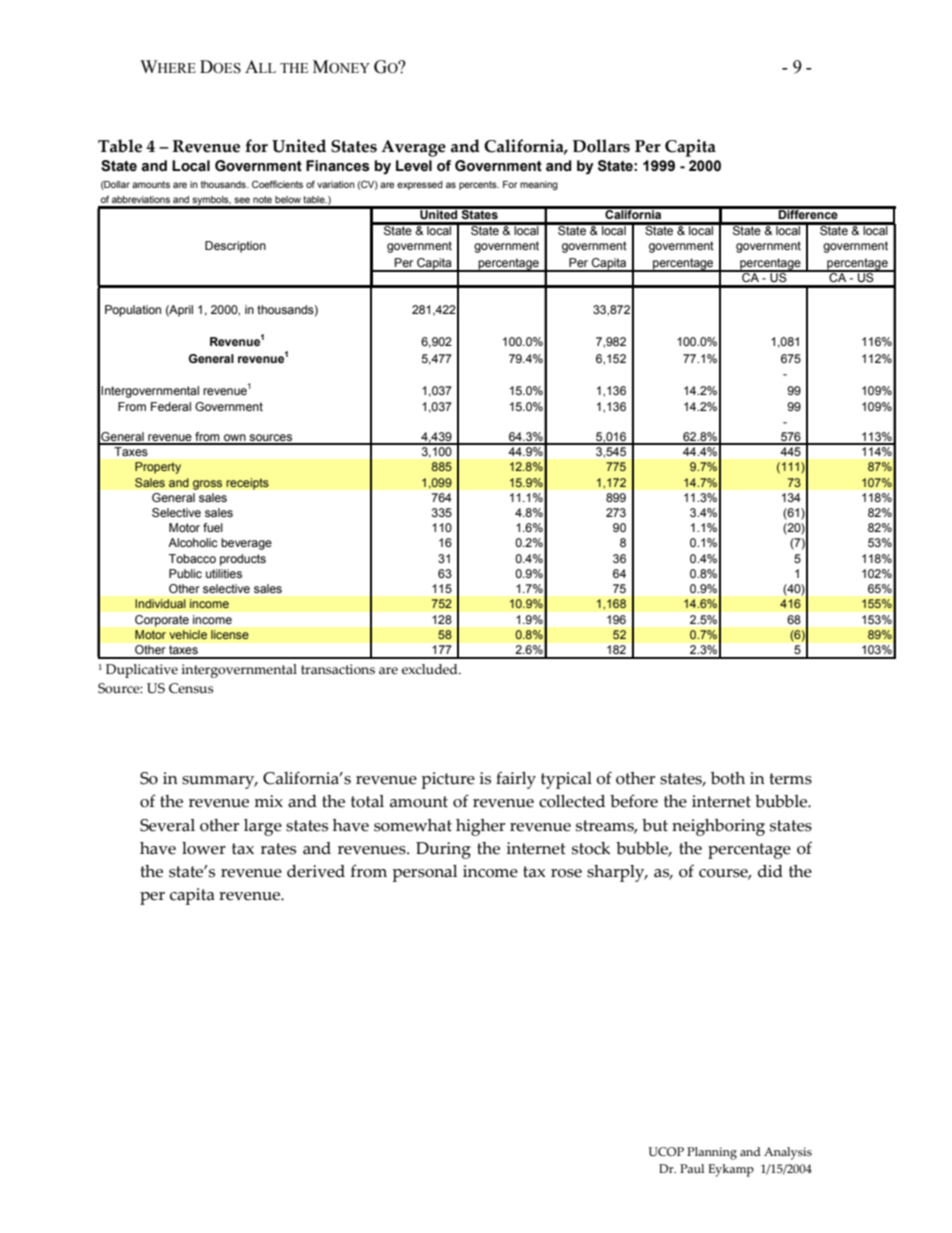  What do you see at coordinates (480, 827) in the image?
I see `higher` at bounding box center [480, 827].
